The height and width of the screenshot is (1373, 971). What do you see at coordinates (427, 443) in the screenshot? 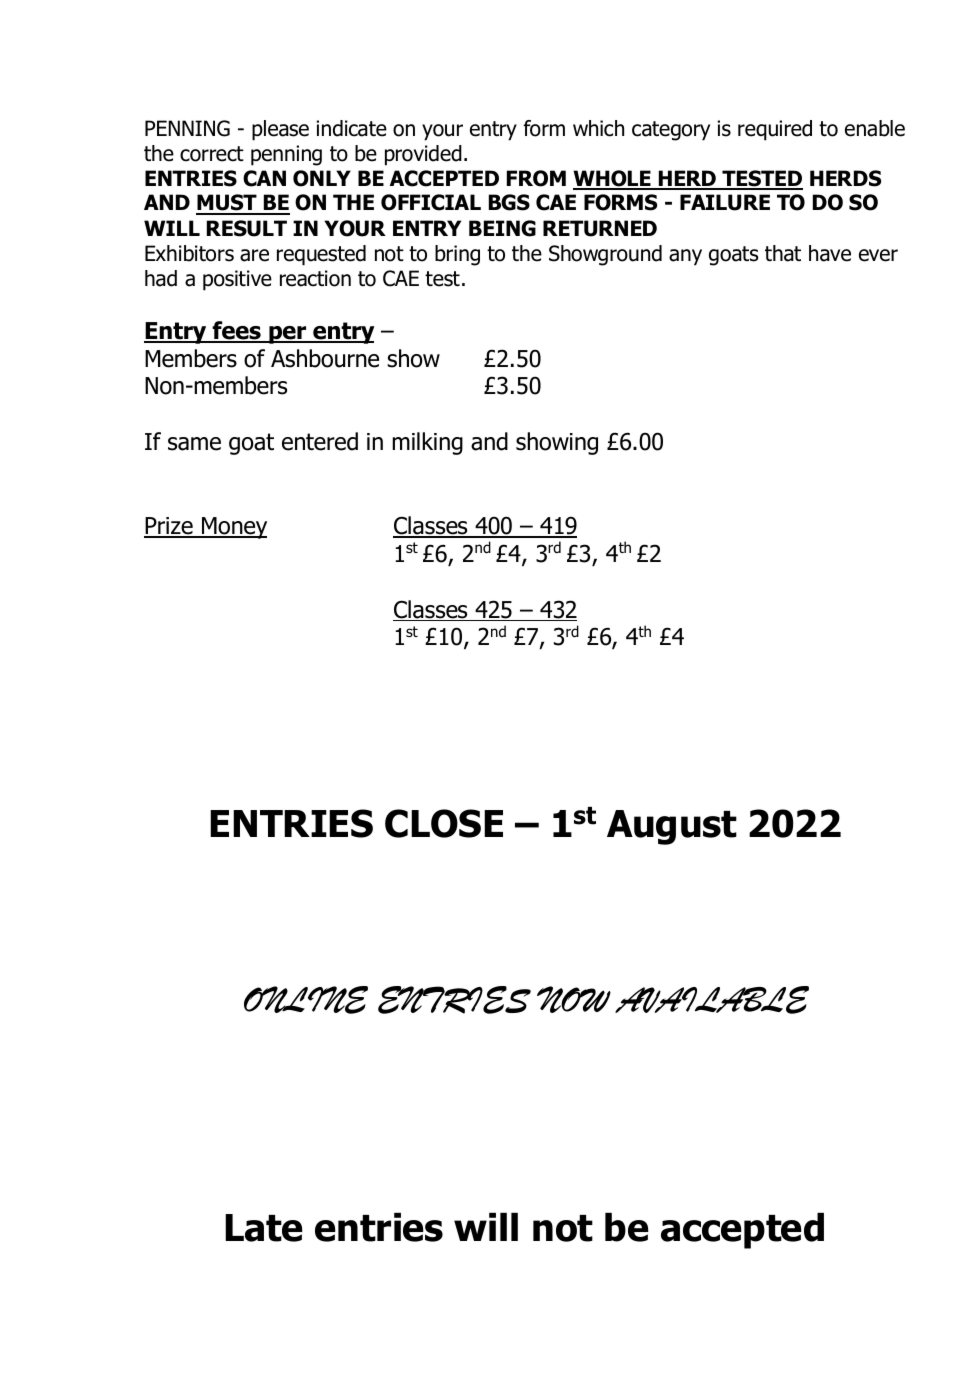
I see `milking` at bounding box center [427, 443].
